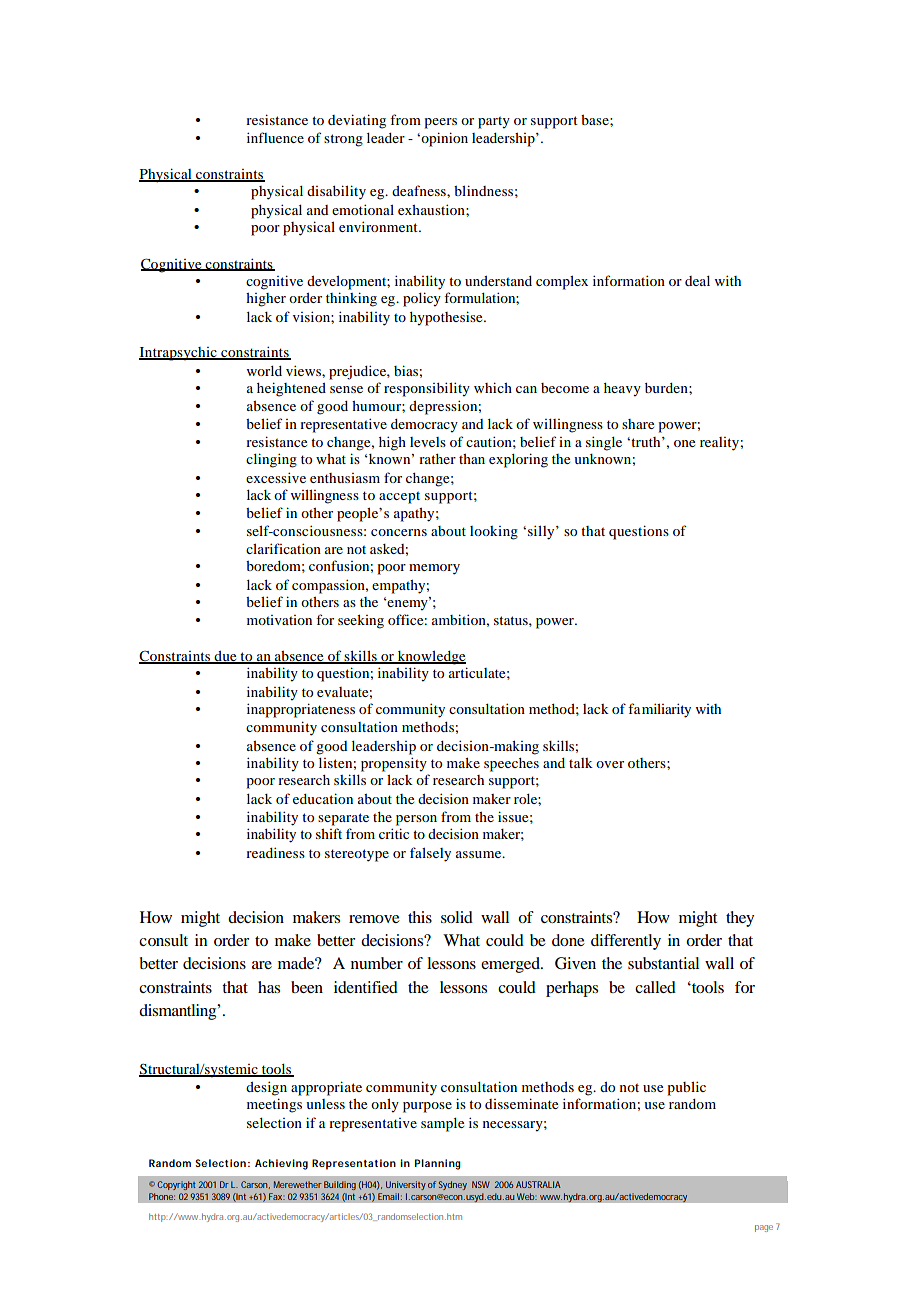  I want to click on influence, so click(275, 137).
